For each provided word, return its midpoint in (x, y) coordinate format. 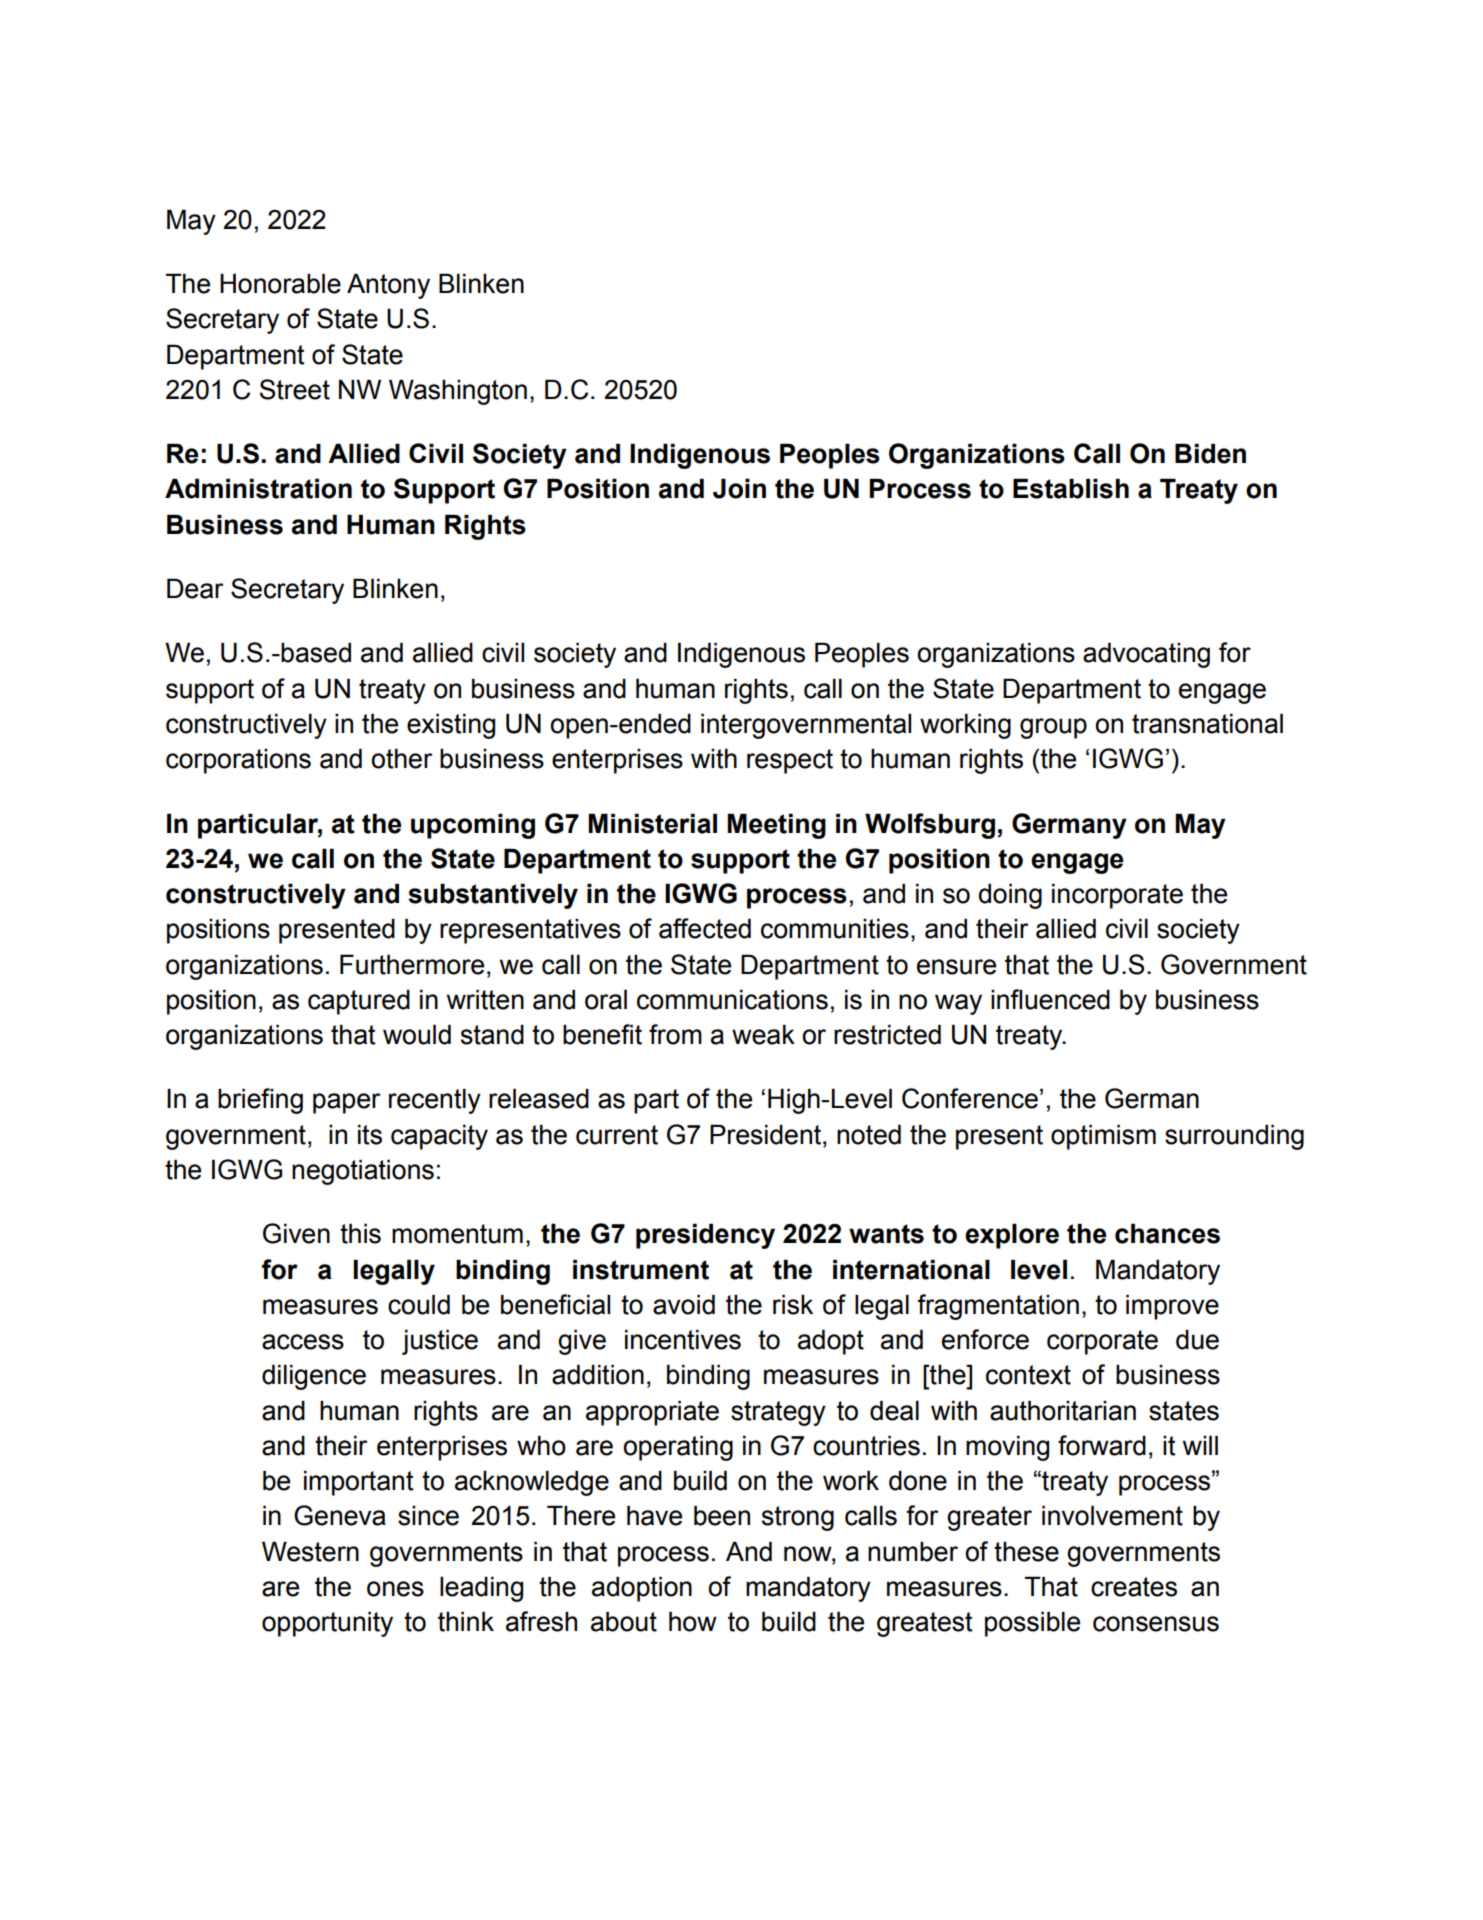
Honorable (280, 283)
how (693, 1621)
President (767, 1134)
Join (739, 488)
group (1053, 728)
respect (790, 761)
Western (310, 1551)
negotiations (363, 1172)
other (402, 758)
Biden (1210, 453)
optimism (1103, 1137)
